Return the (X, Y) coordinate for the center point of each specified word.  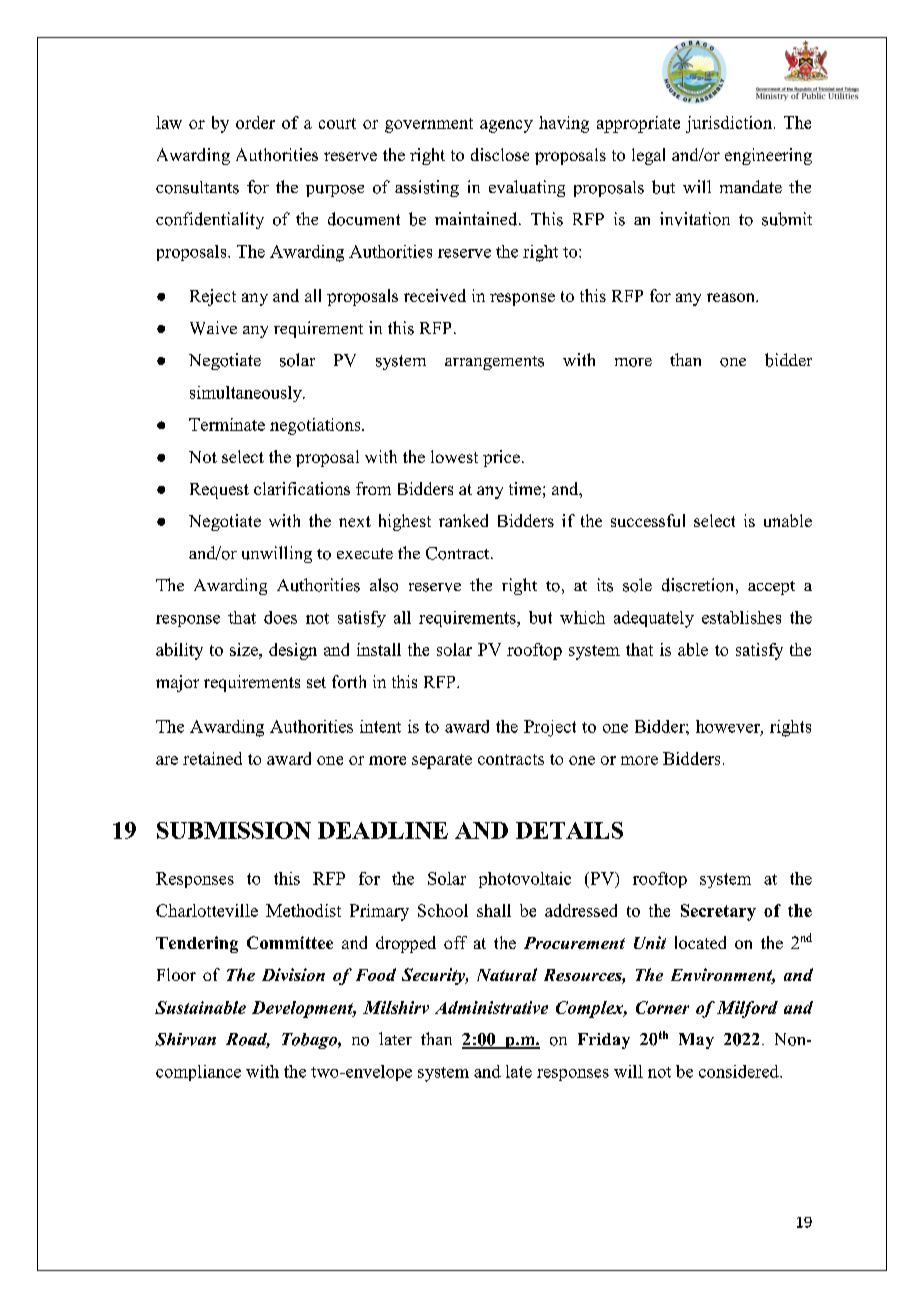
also (384, 585)
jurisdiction (730, 124)
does (280, 617)
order (255, 122)
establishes (741, 617)
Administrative (491, 1007)
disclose (500, 154)
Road (248, 1040)
